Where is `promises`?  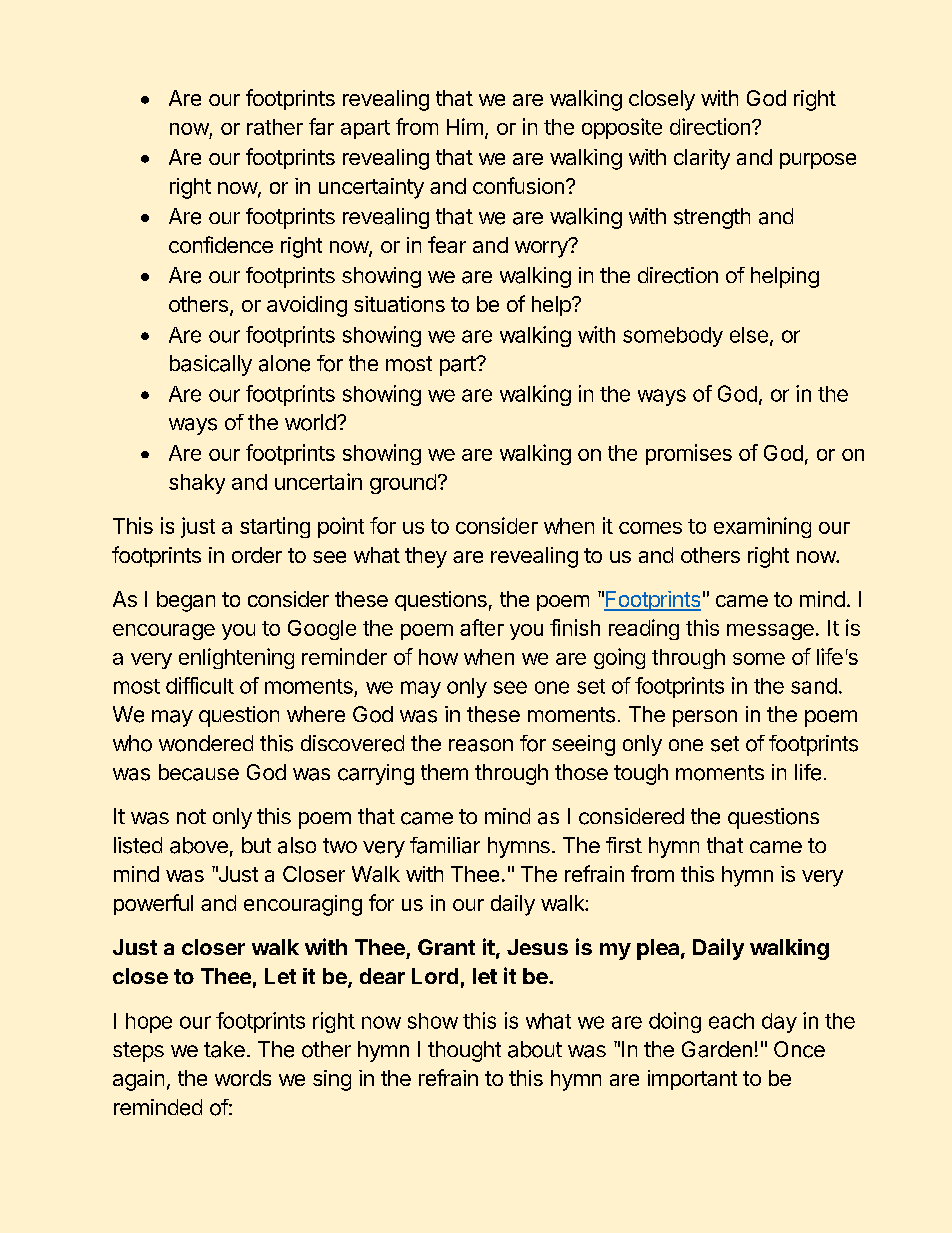
promises is located at coordinates (689, 454).
